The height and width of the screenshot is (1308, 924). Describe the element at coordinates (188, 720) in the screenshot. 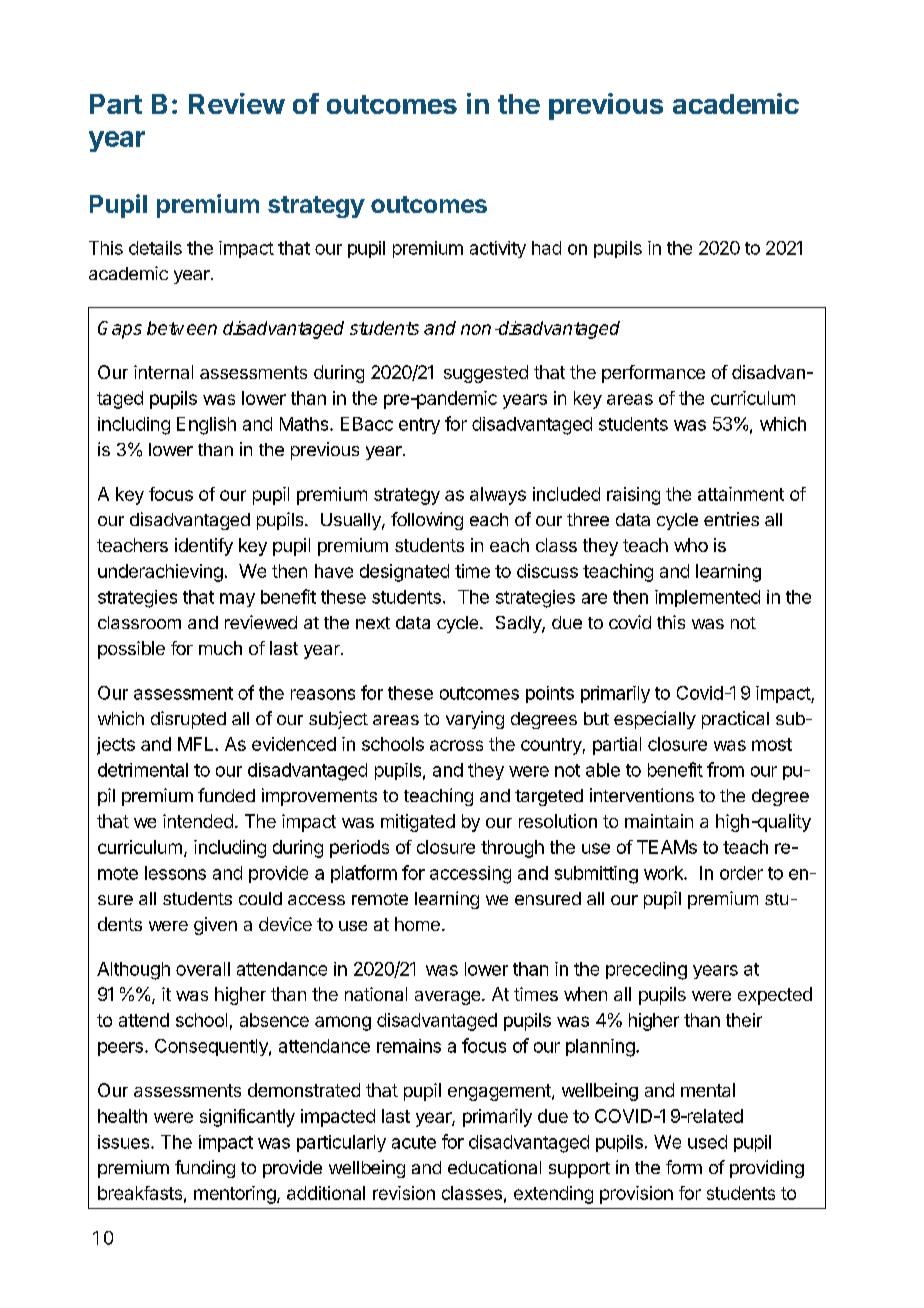

I see `disrupted` at that location.
